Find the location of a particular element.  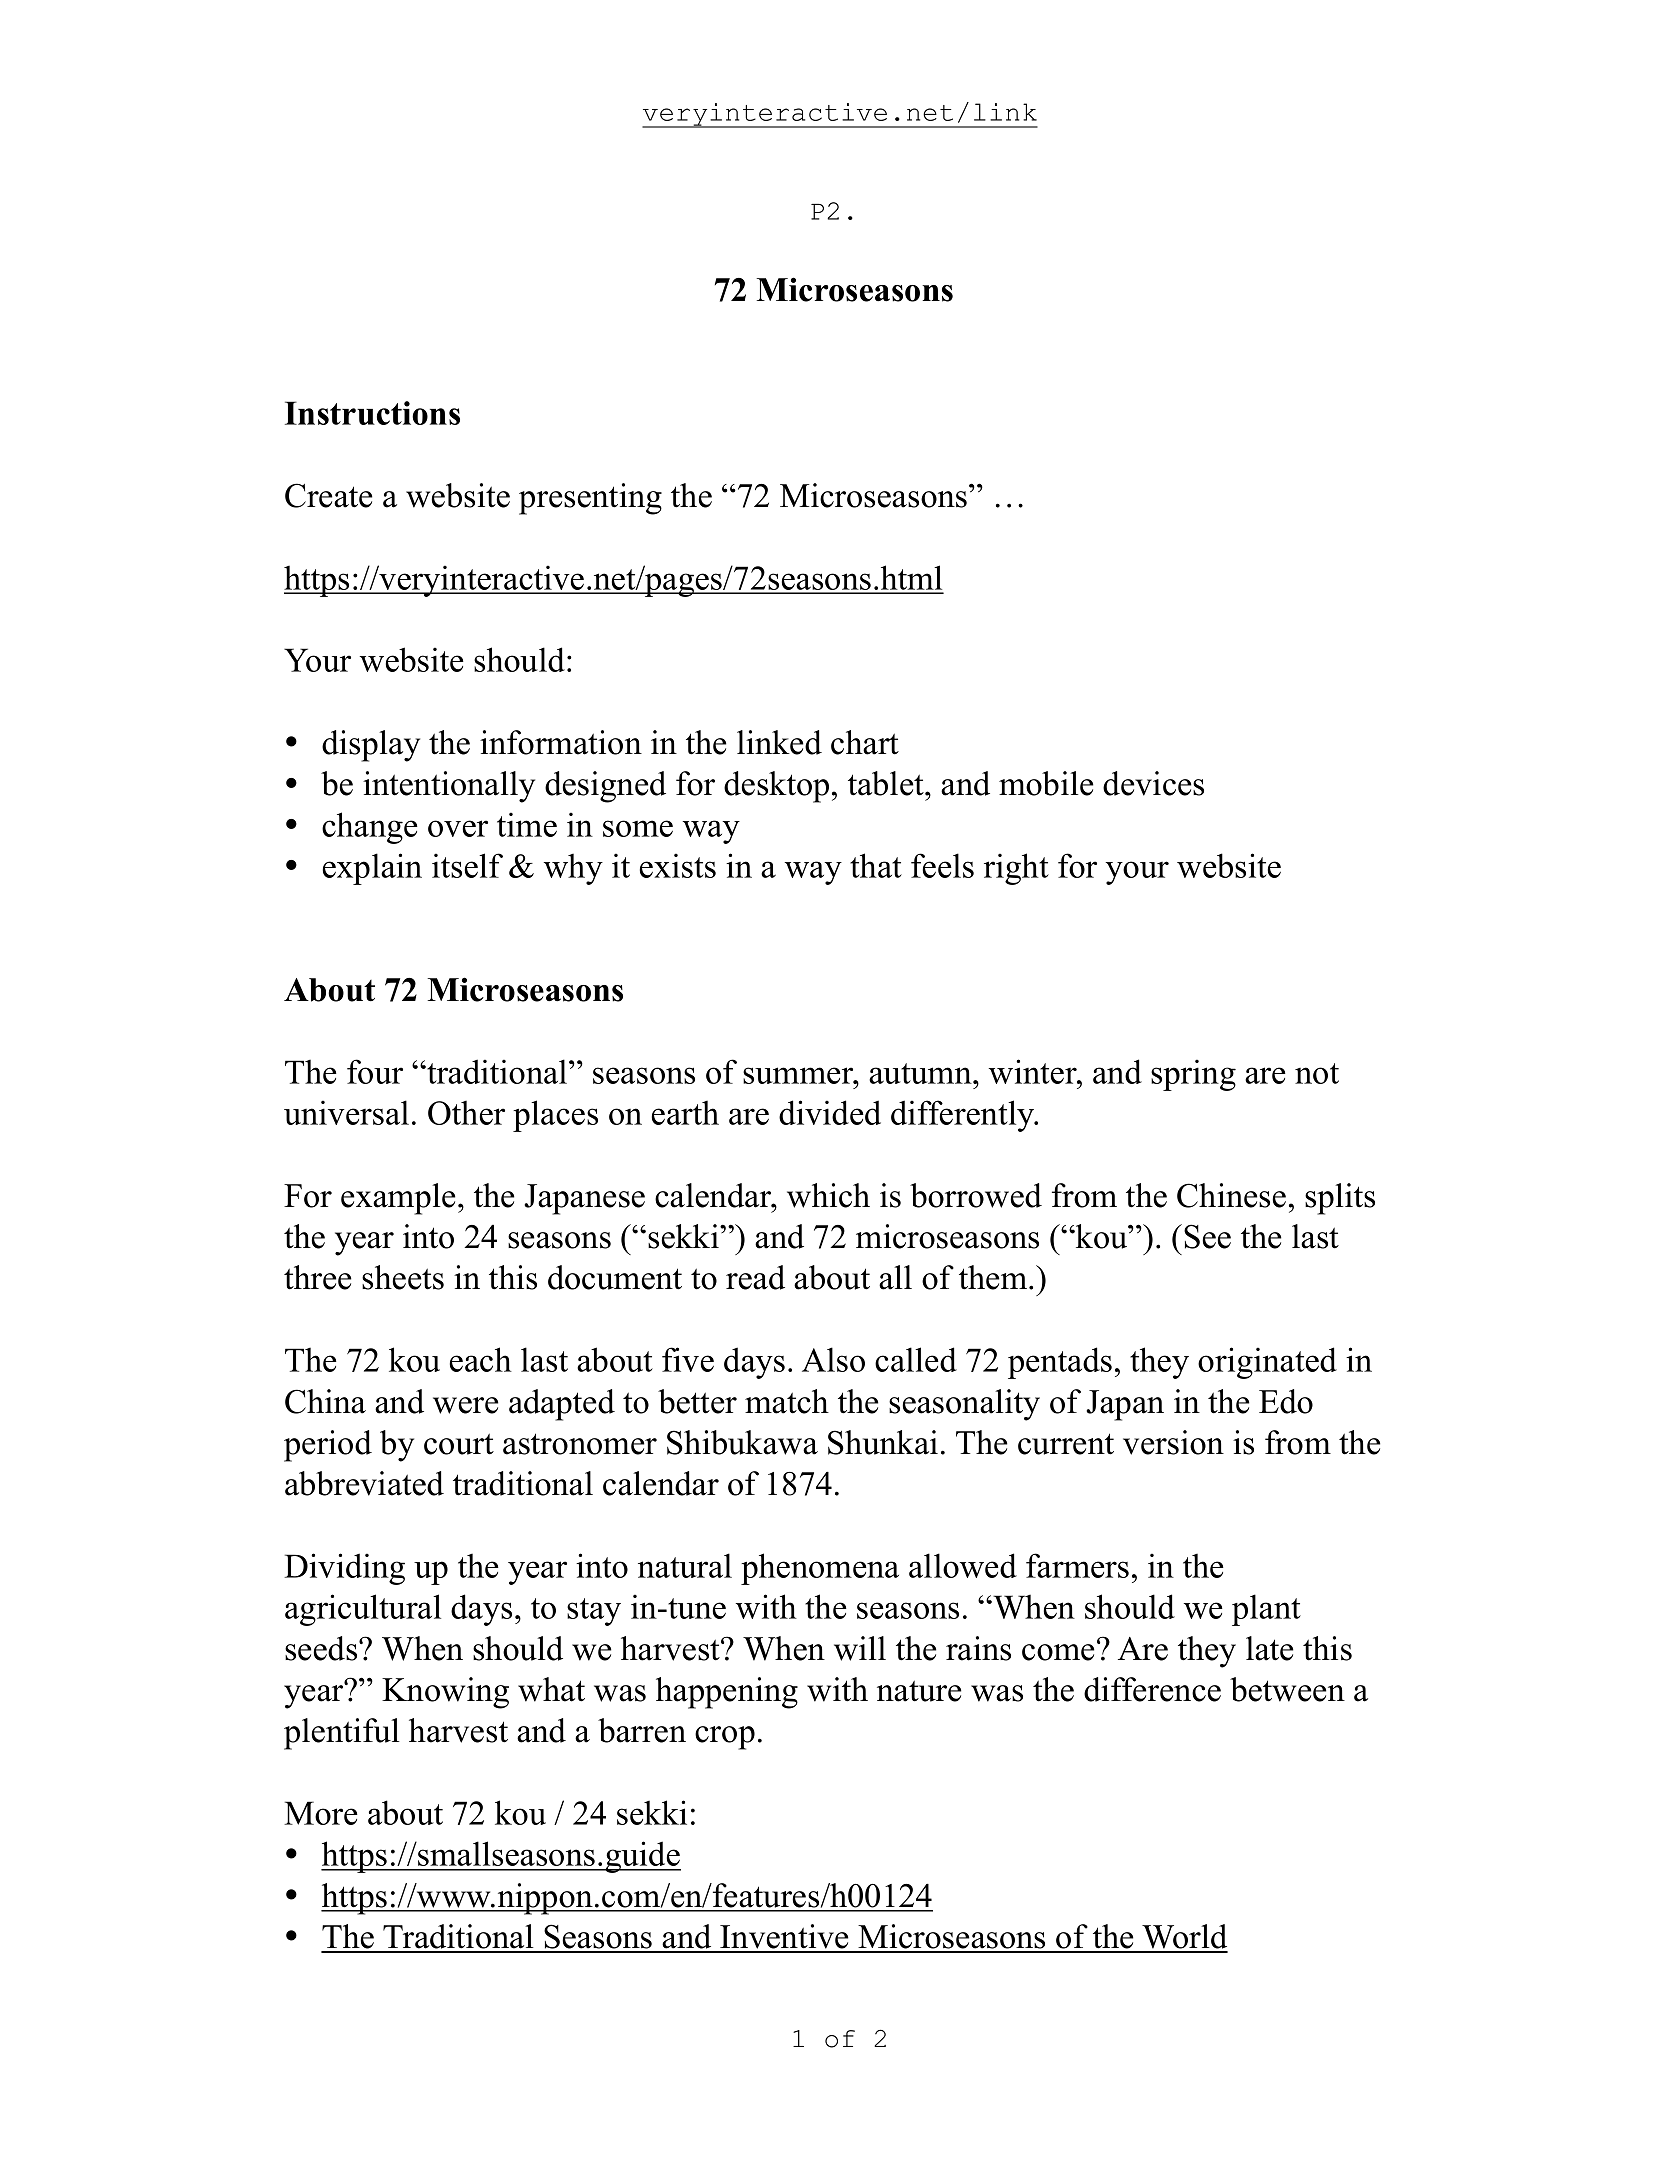

mobile is located at coordinates (1046, 783).
